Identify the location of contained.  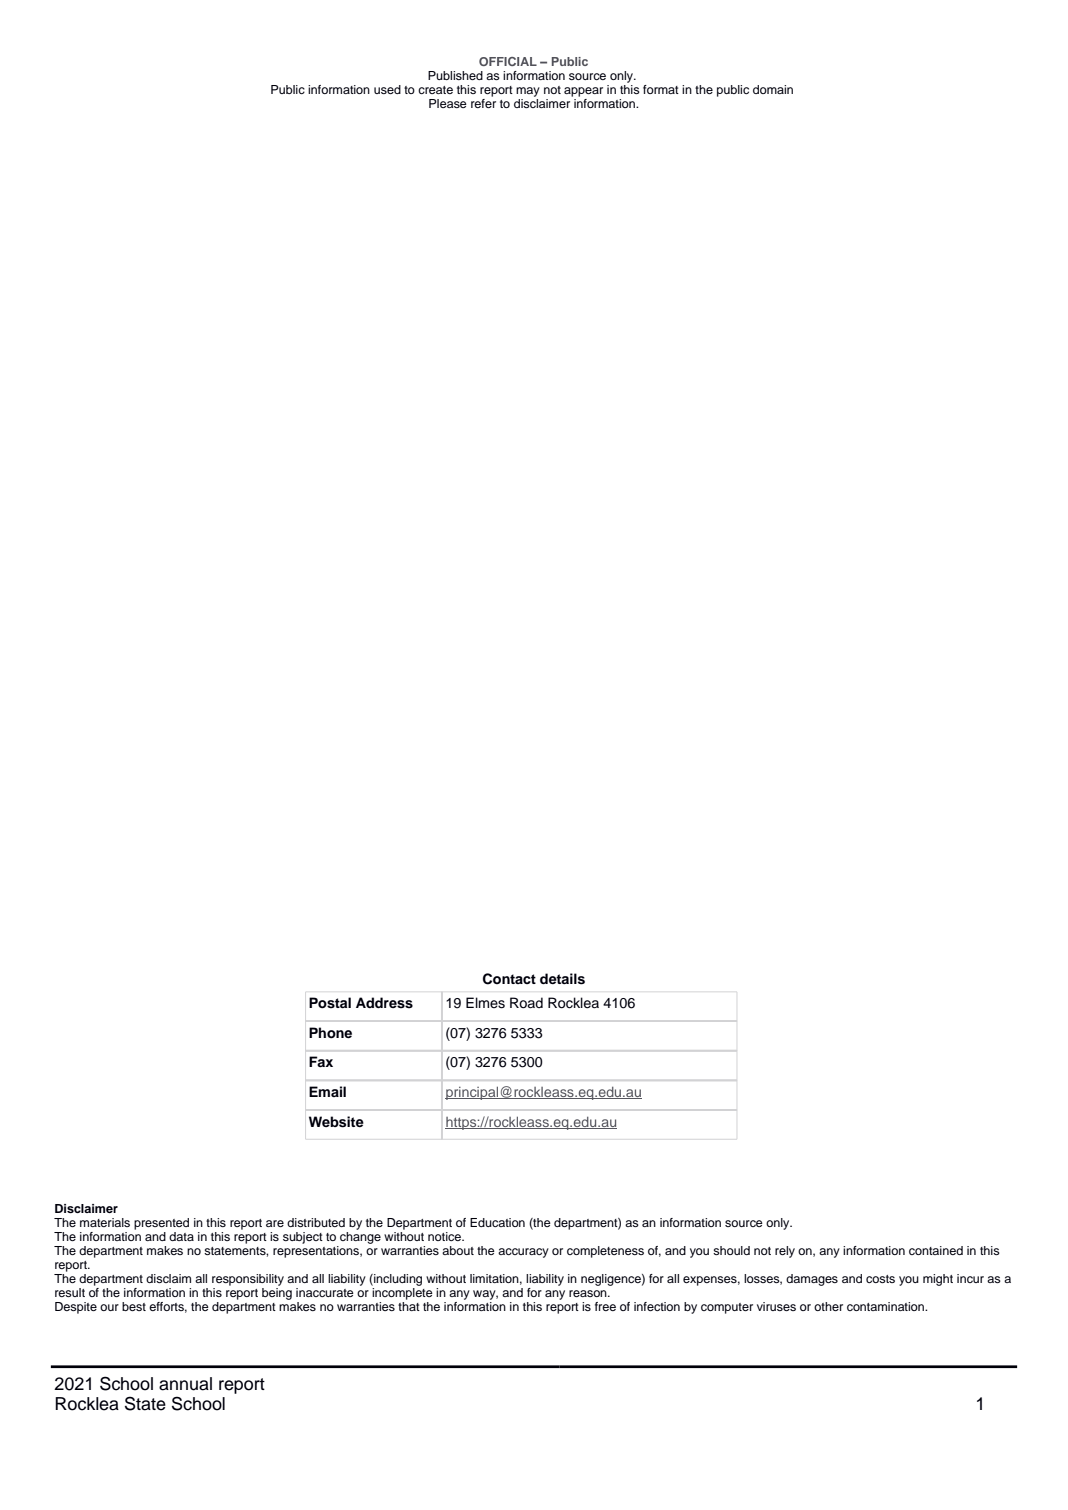
(936, 1250).
